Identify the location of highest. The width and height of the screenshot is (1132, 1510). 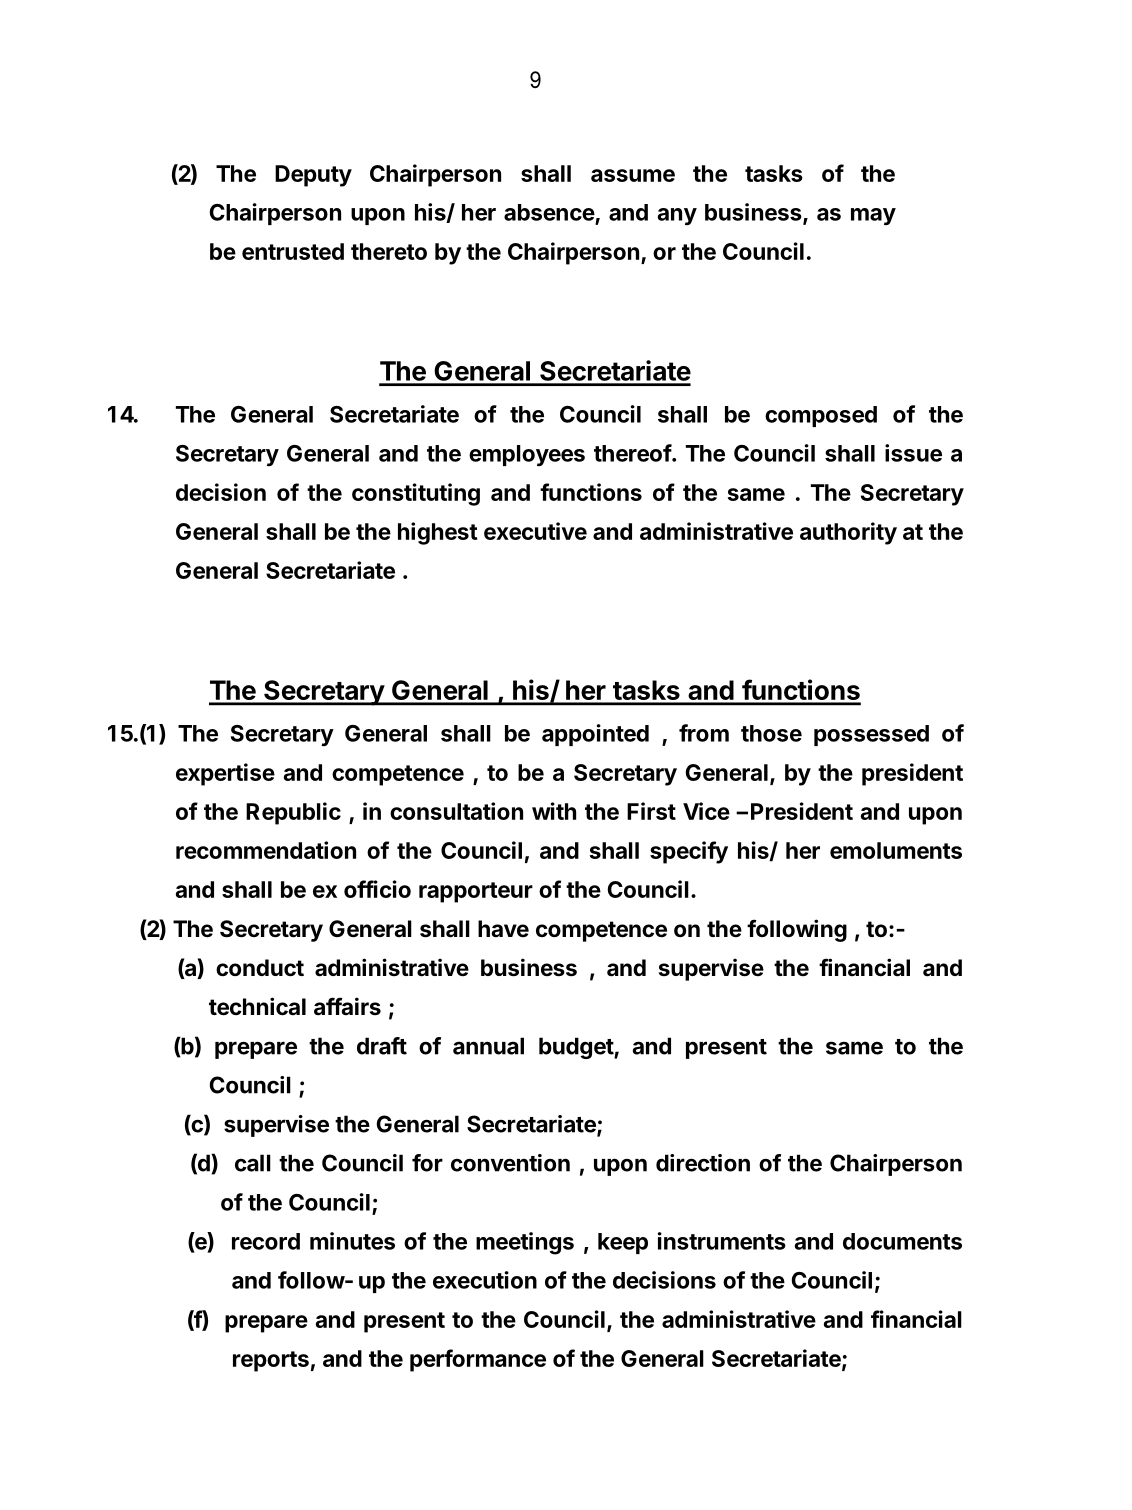
(438, 533).
